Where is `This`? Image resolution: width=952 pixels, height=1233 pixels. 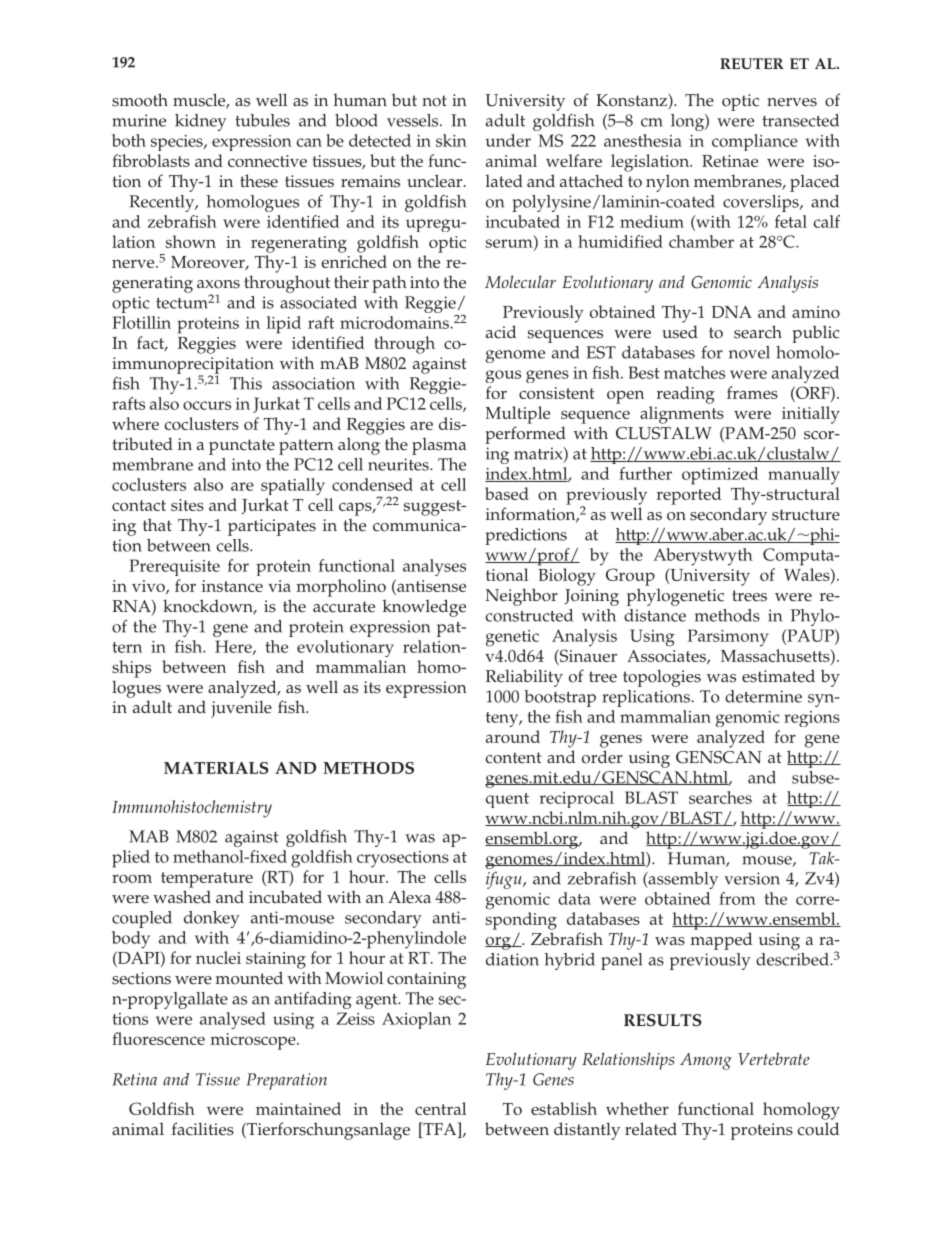 This is located at coordinates (246, 383).
